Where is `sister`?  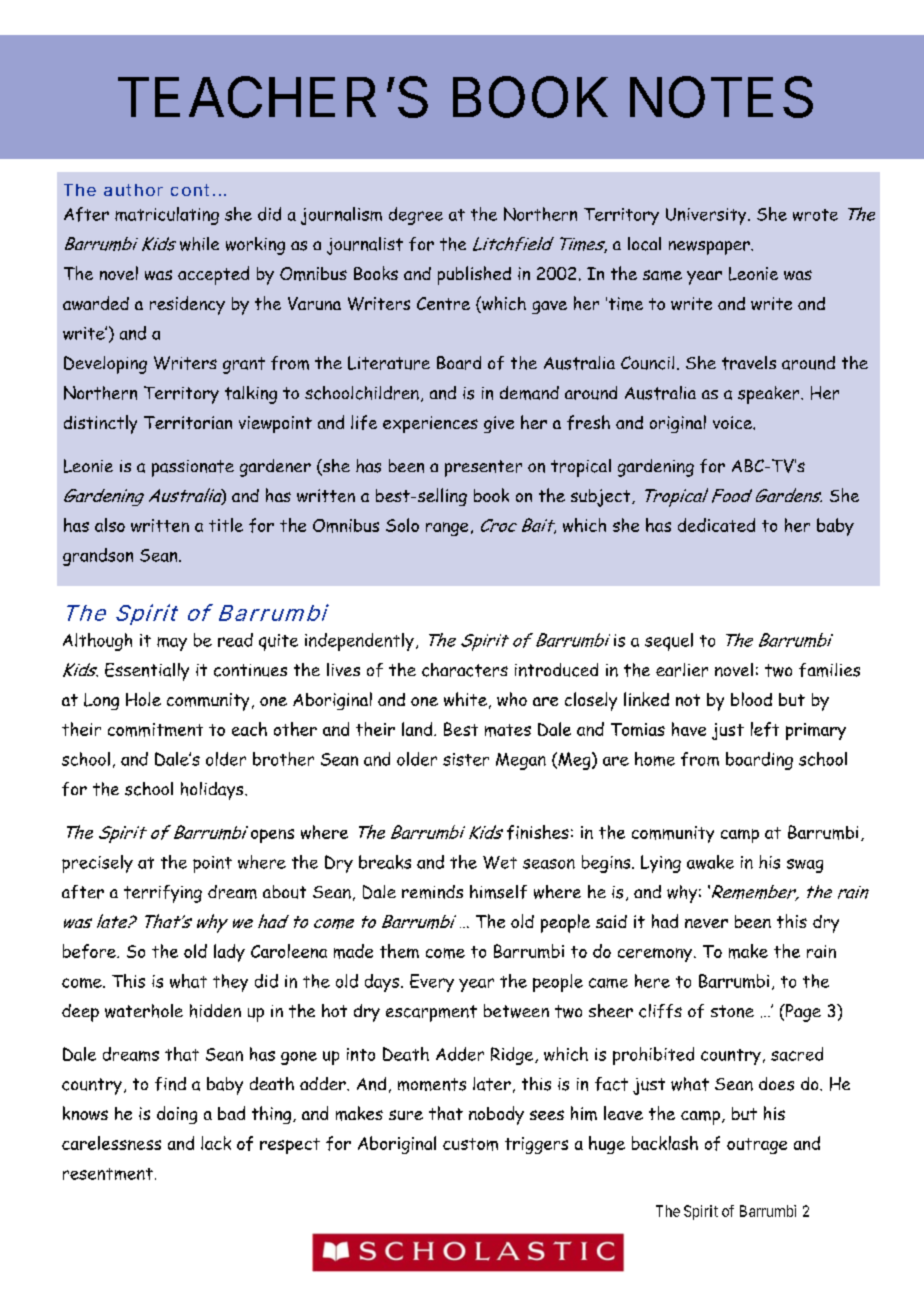
sister is located at coordinates (466, 759).
